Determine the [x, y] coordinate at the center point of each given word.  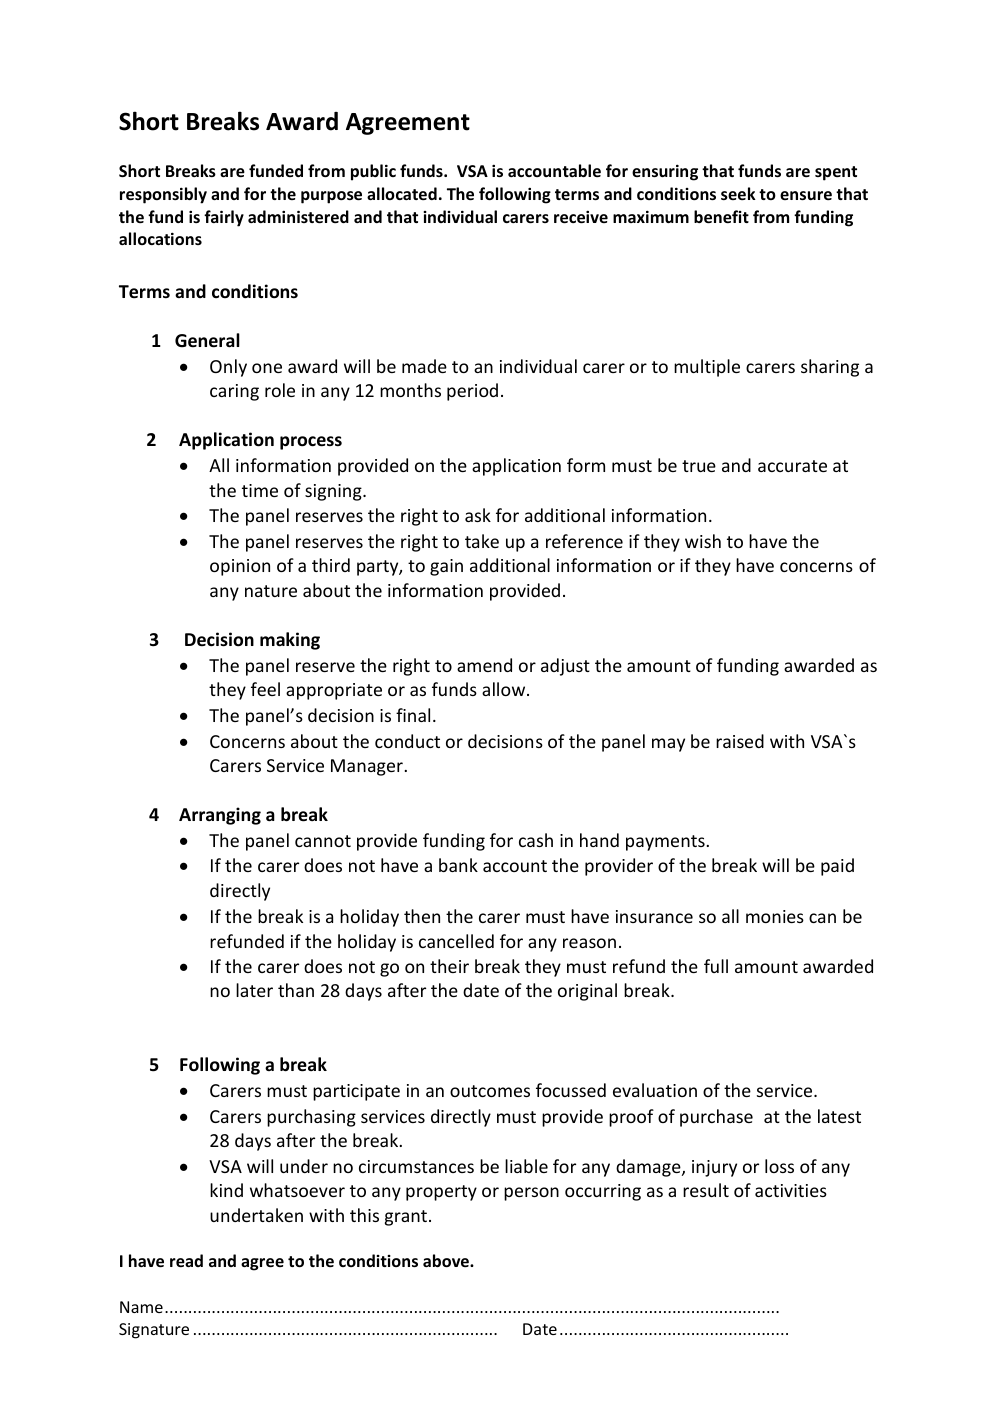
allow [505, 689]
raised [740, 741]
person [531, 1194]
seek [738, 193]
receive [581, 216]
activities [791, 1190]
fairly [224, 218]
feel [265, 689]
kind [226, 1190]
